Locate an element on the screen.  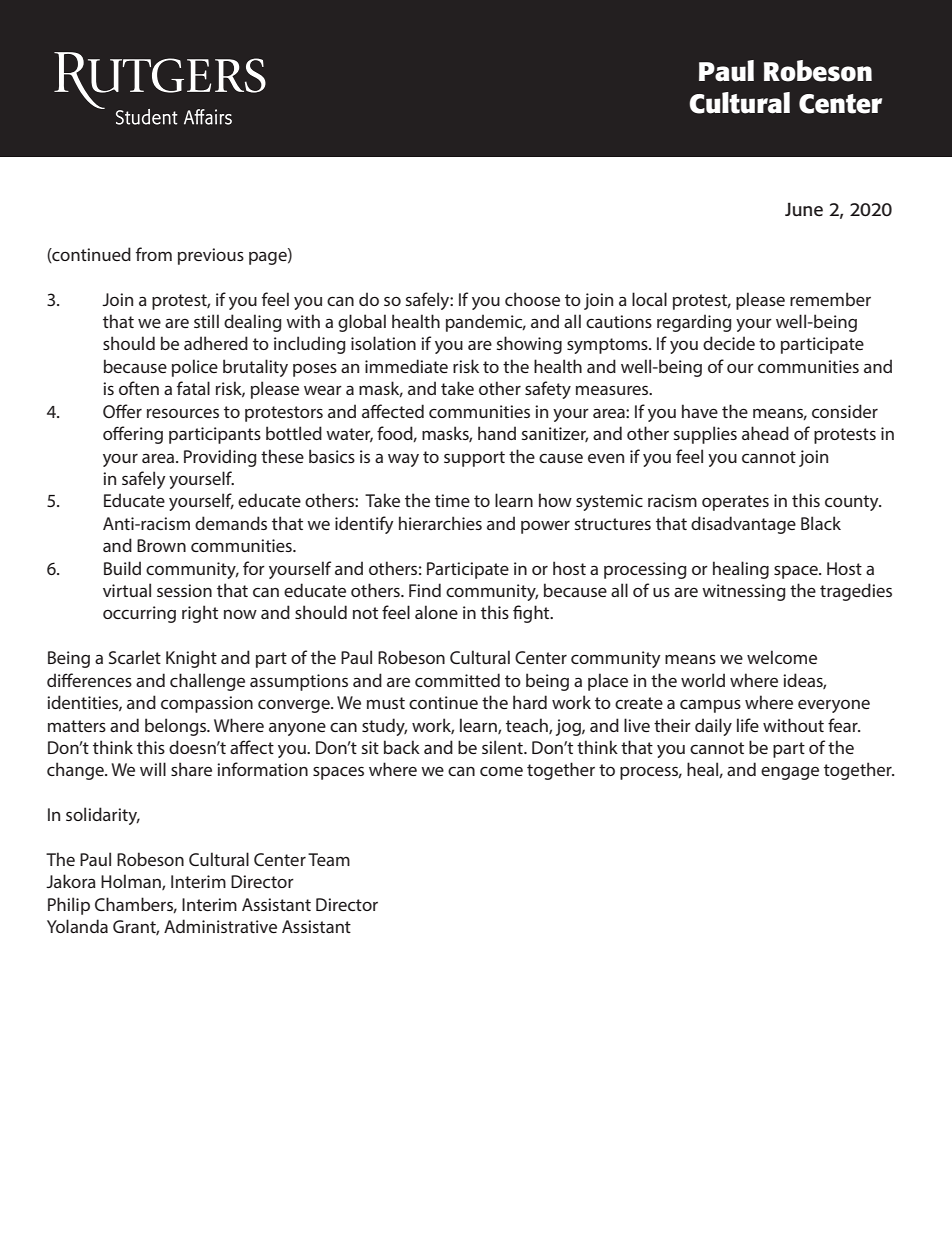
from is located at coordinates (154, 254).
